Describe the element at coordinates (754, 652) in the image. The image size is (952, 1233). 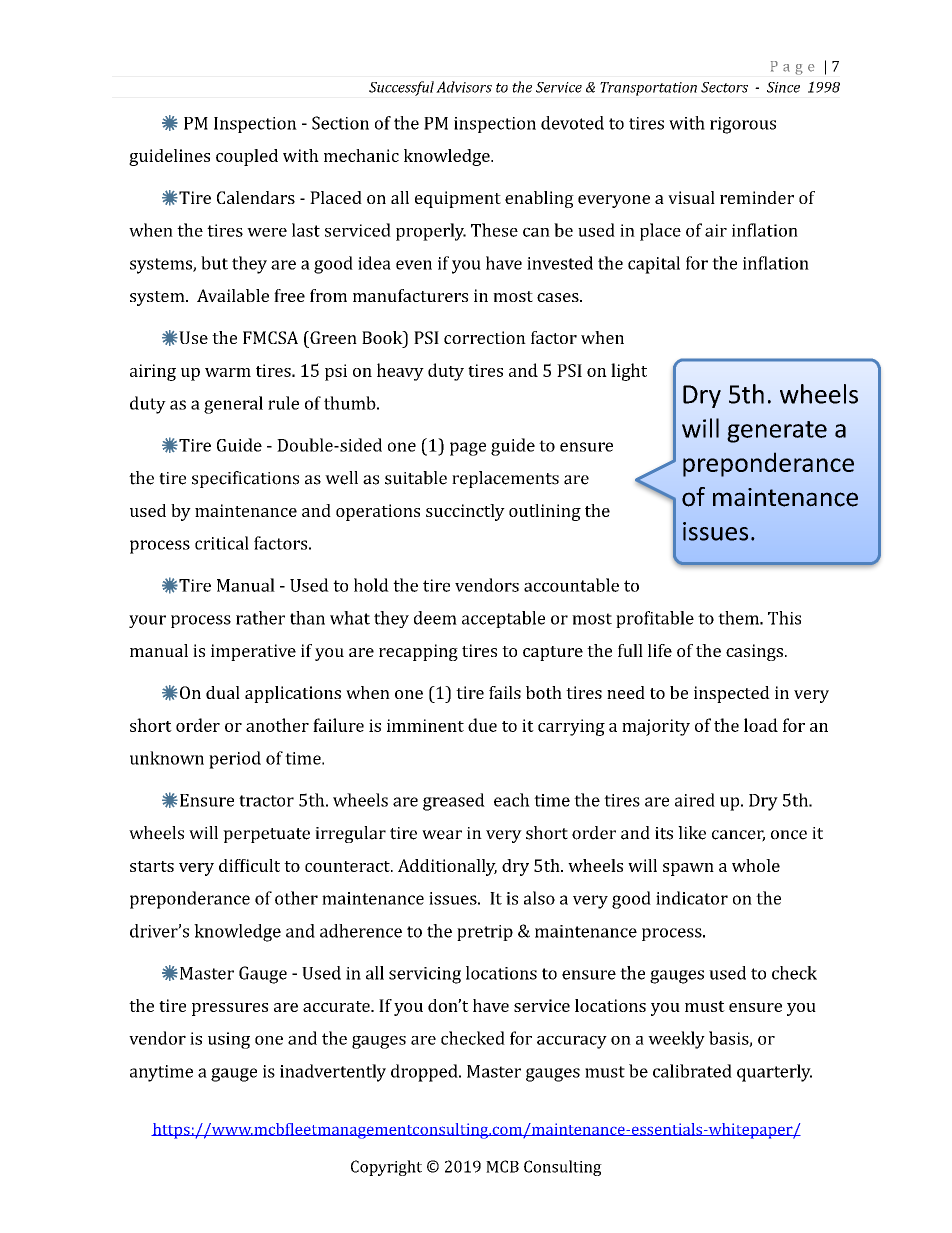
I see `casings` at that location.
